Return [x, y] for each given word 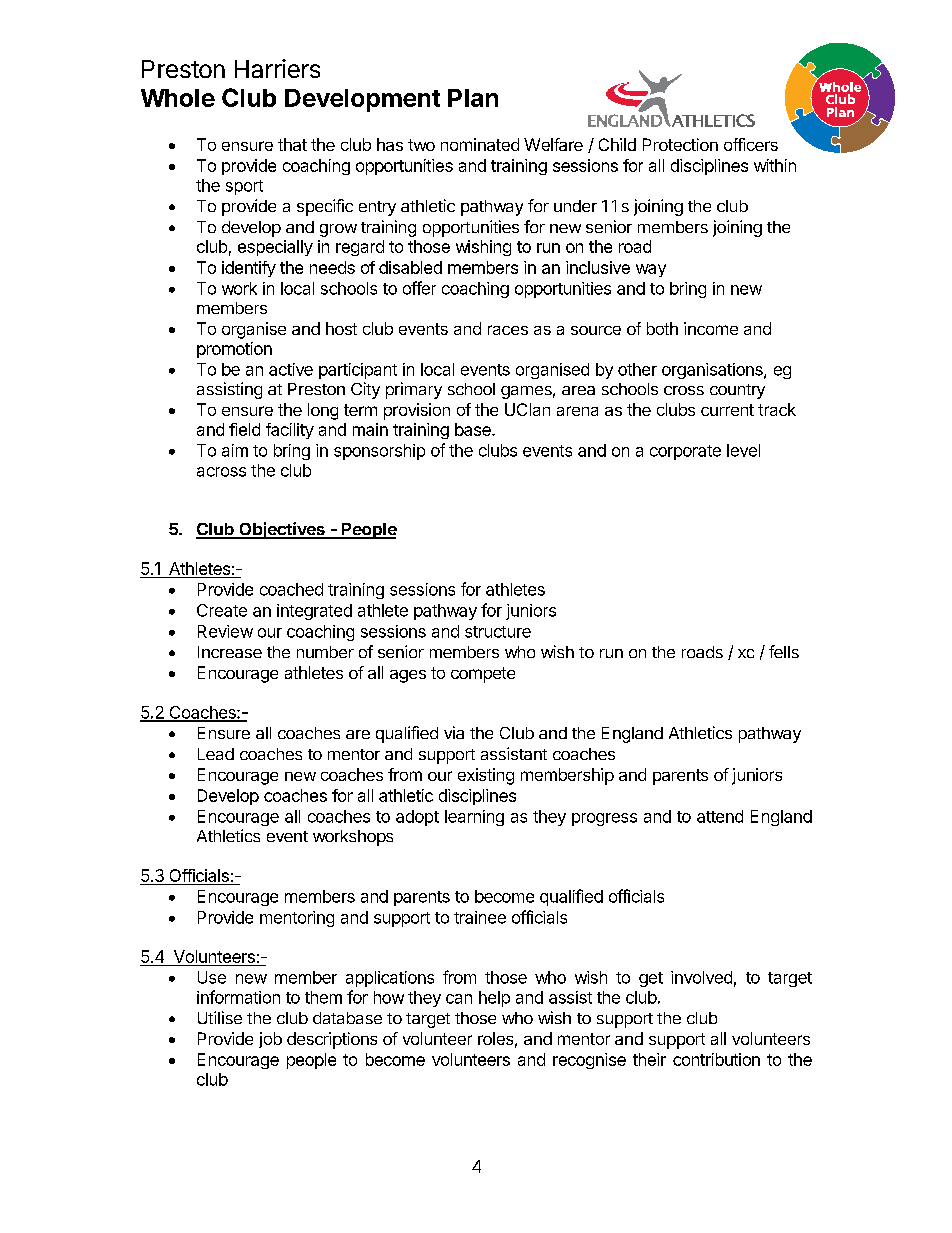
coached [291, 589]
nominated [480, 144]
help [494, 999]
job [270, 1040]
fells [784, 651]
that [292, 144]
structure [498, 632]
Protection [680, 144]
